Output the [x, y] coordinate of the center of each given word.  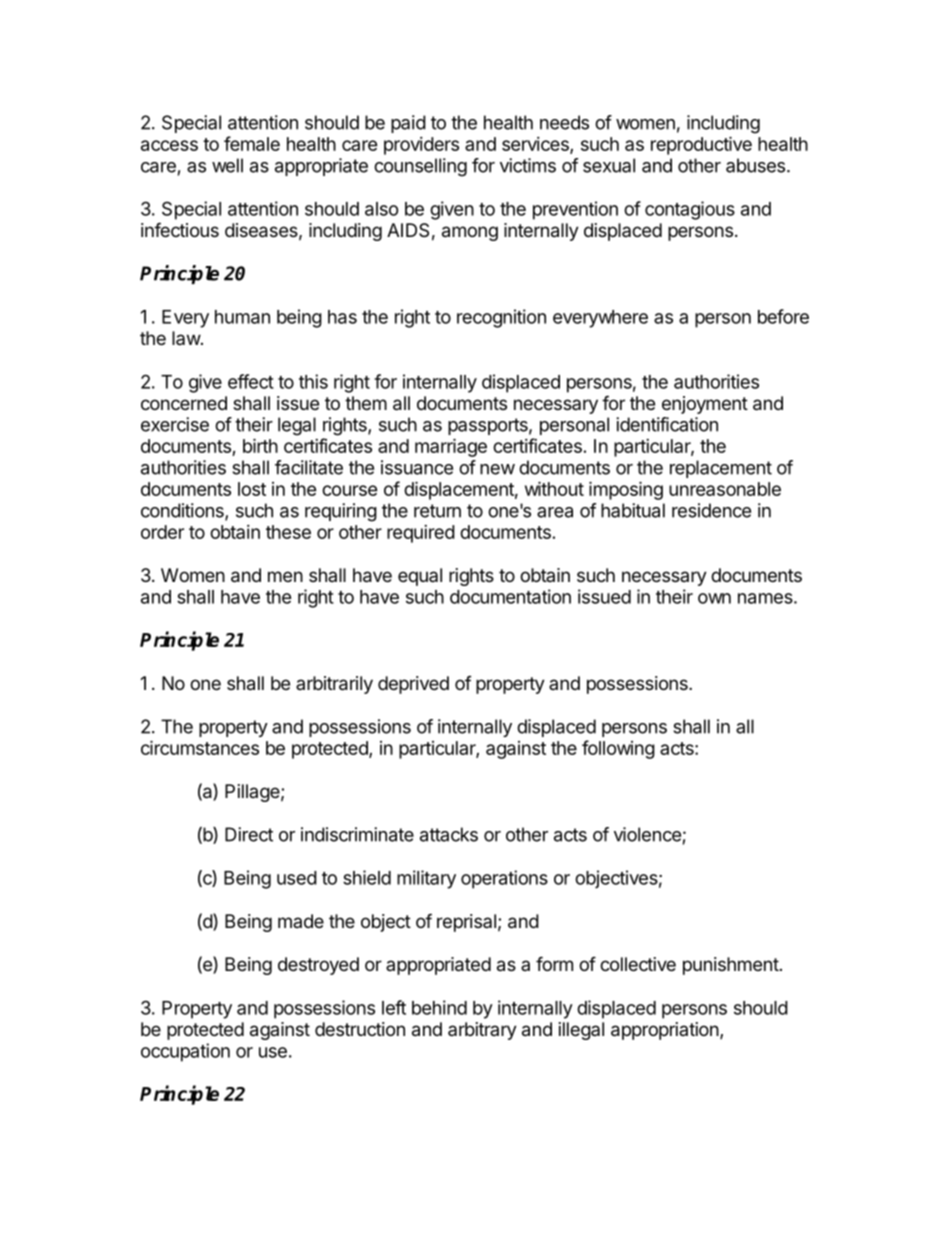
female [252, 143]
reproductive [701, 145]
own [714, 598]
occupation [185, 1052]
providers [421, 146]
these [288, 532]
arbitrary [482, 1031]
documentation [510, 596]
